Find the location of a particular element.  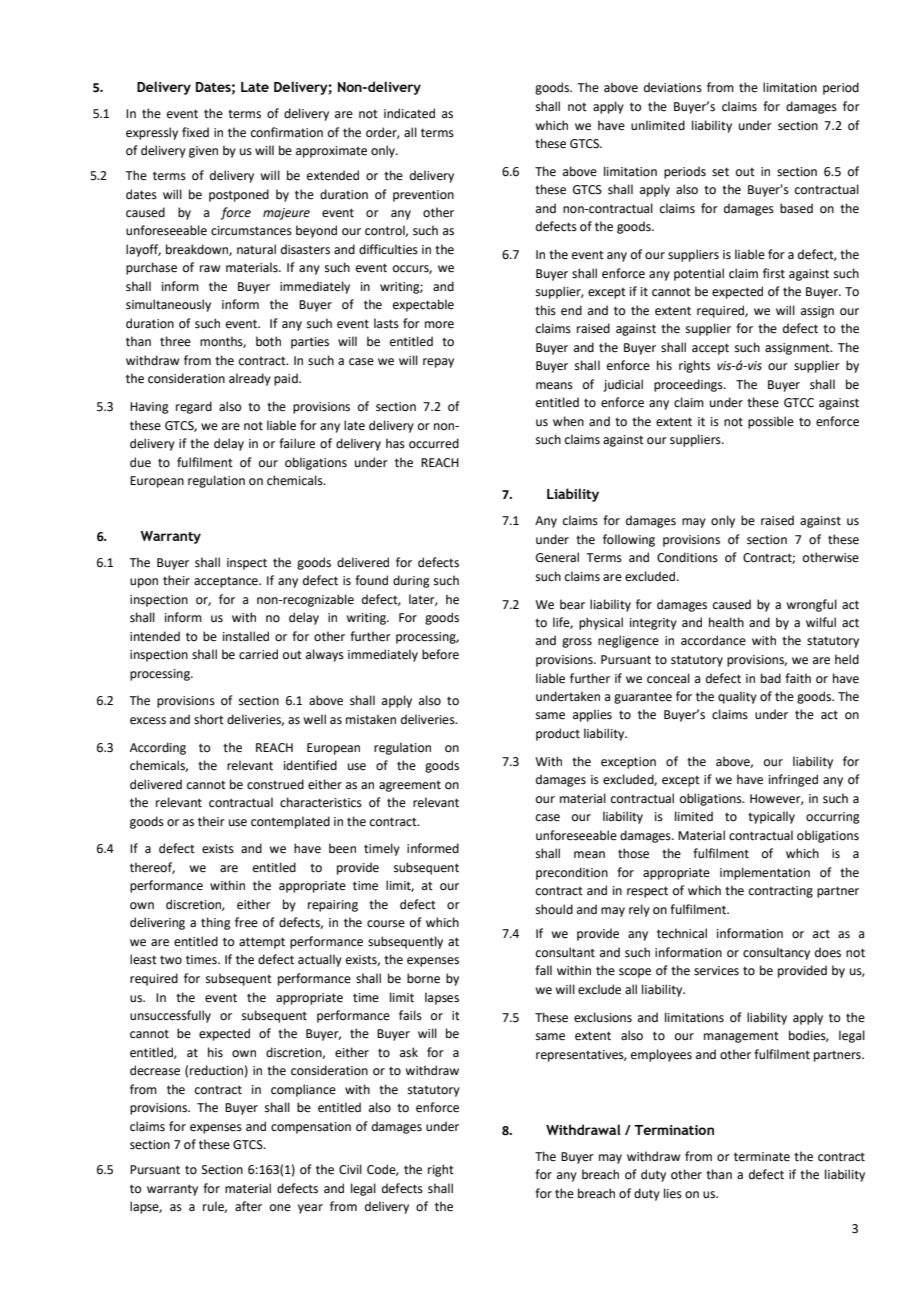

after is located at coordinates (248, 1206).
